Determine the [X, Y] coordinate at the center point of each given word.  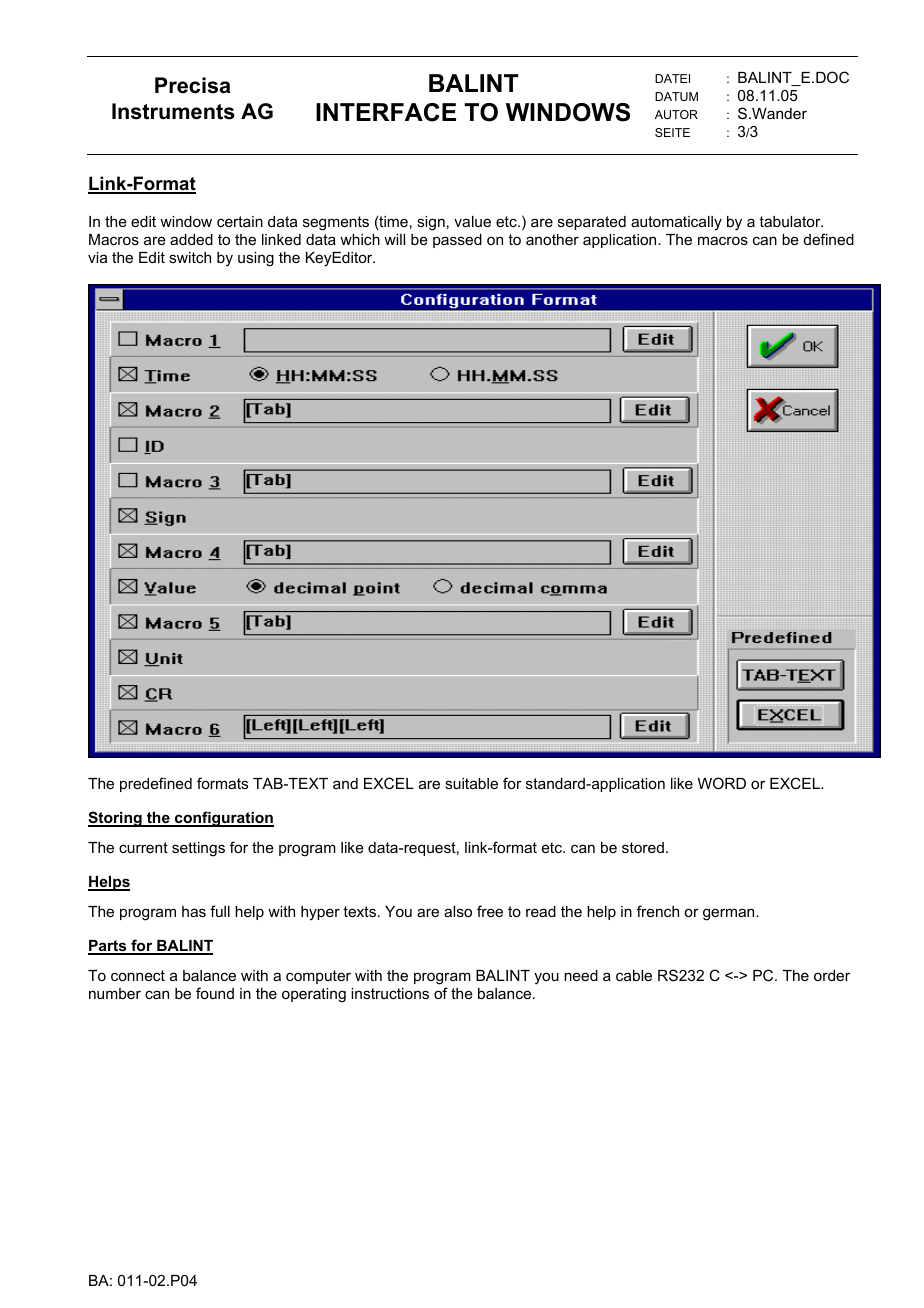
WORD [722, 783]
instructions [390, 993]
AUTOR [676, 114]
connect [138, 975]
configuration [223, 819]
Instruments [173, 111]
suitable [471, 783]
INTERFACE [386, 112]
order [832, 975]
